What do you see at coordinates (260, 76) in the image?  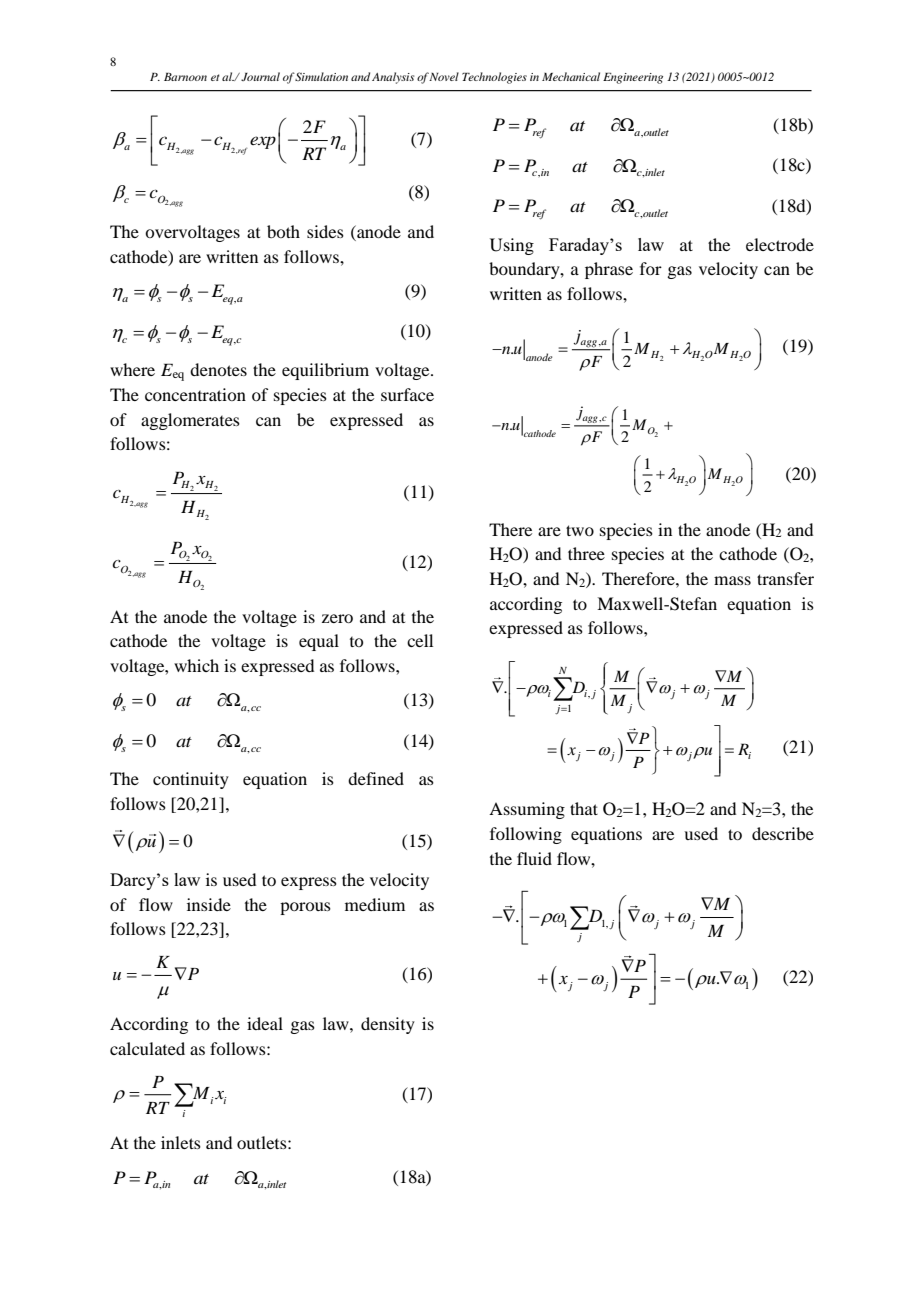 I see `Journal` at bounding box center [260, 76].
